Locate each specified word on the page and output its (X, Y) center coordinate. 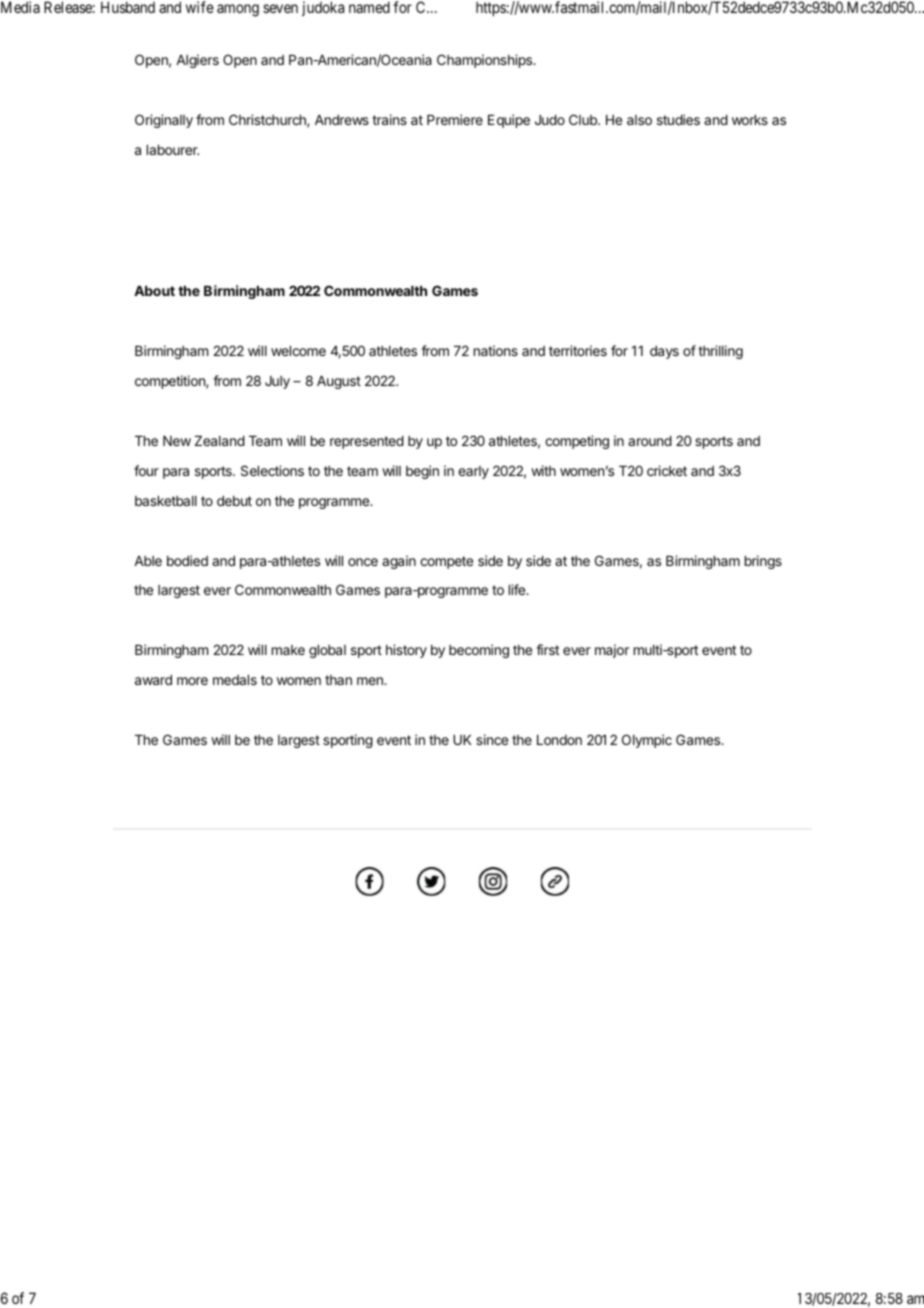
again (399, 562)
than (338, 680)
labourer (173, 150)
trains (389, 119)
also (639, 120)
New (177, 441)
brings (763, 562)
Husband (128, 7)
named (369, 7)
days (664, 352)
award (153, 680)
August (339, 382)
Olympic (647, 741)
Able (148, 561)
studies (678, 119)
